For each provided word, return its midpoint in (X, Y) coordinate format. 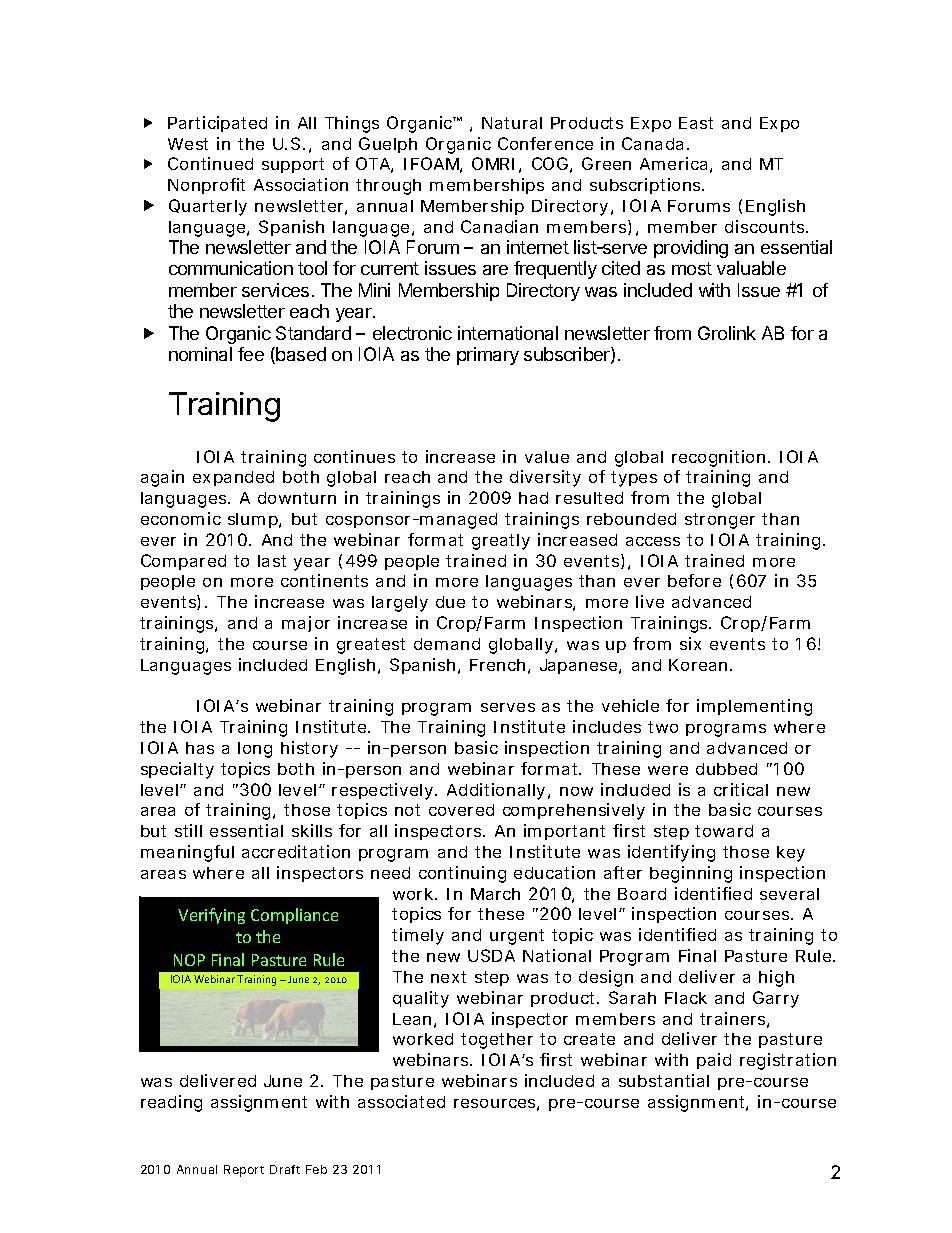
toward (724, 831)
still (188, 830)
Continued (210, 163)
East (696, 123)
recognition (718, 458)
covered (461, 810)
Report (244, 1171)
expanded (233, 478)
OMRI (493, 163)
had (533, 498)
